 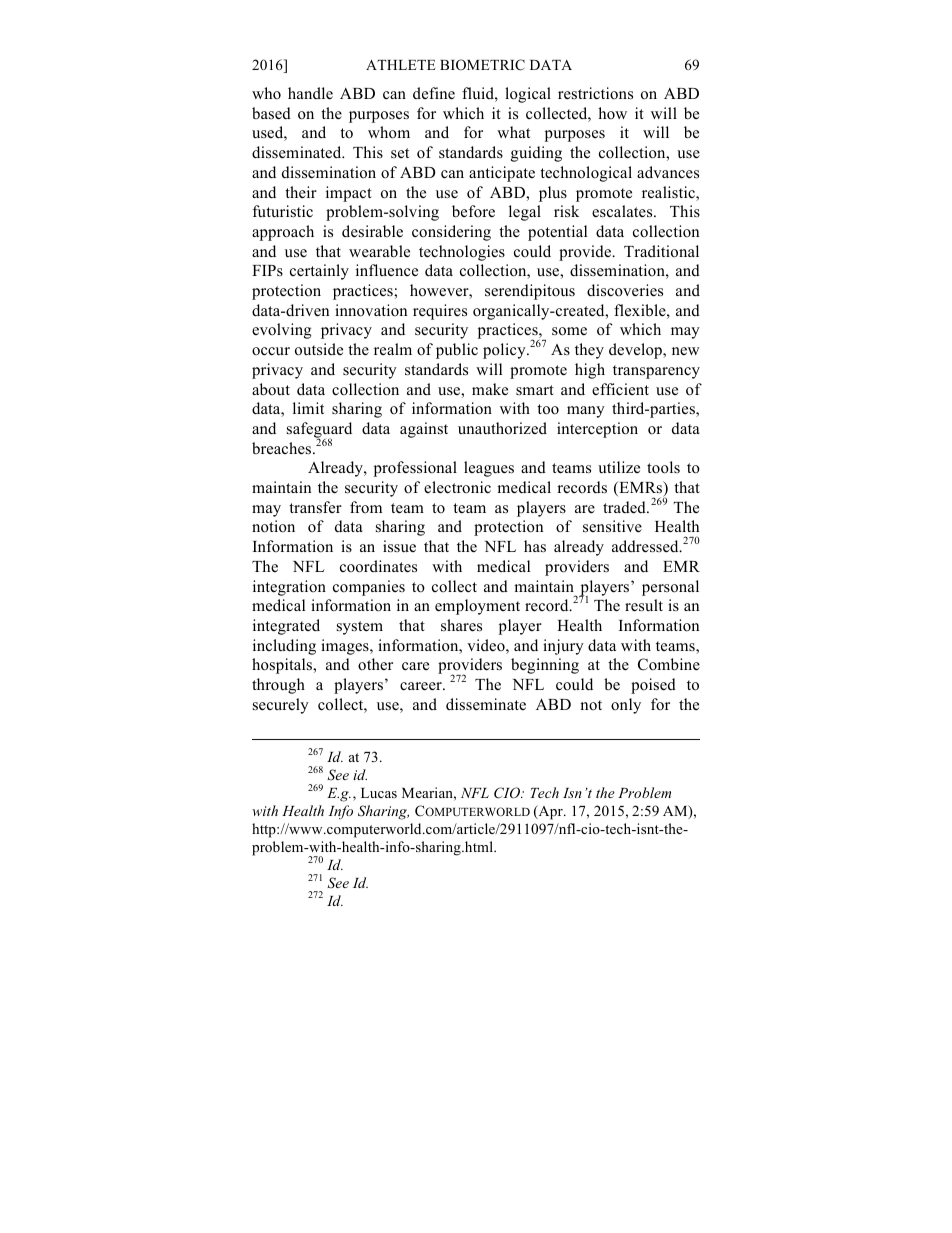 What do you see at coordinates (502, 428) in the screenshot?
I see `unauthorized` at bounding box center [502, 428].
